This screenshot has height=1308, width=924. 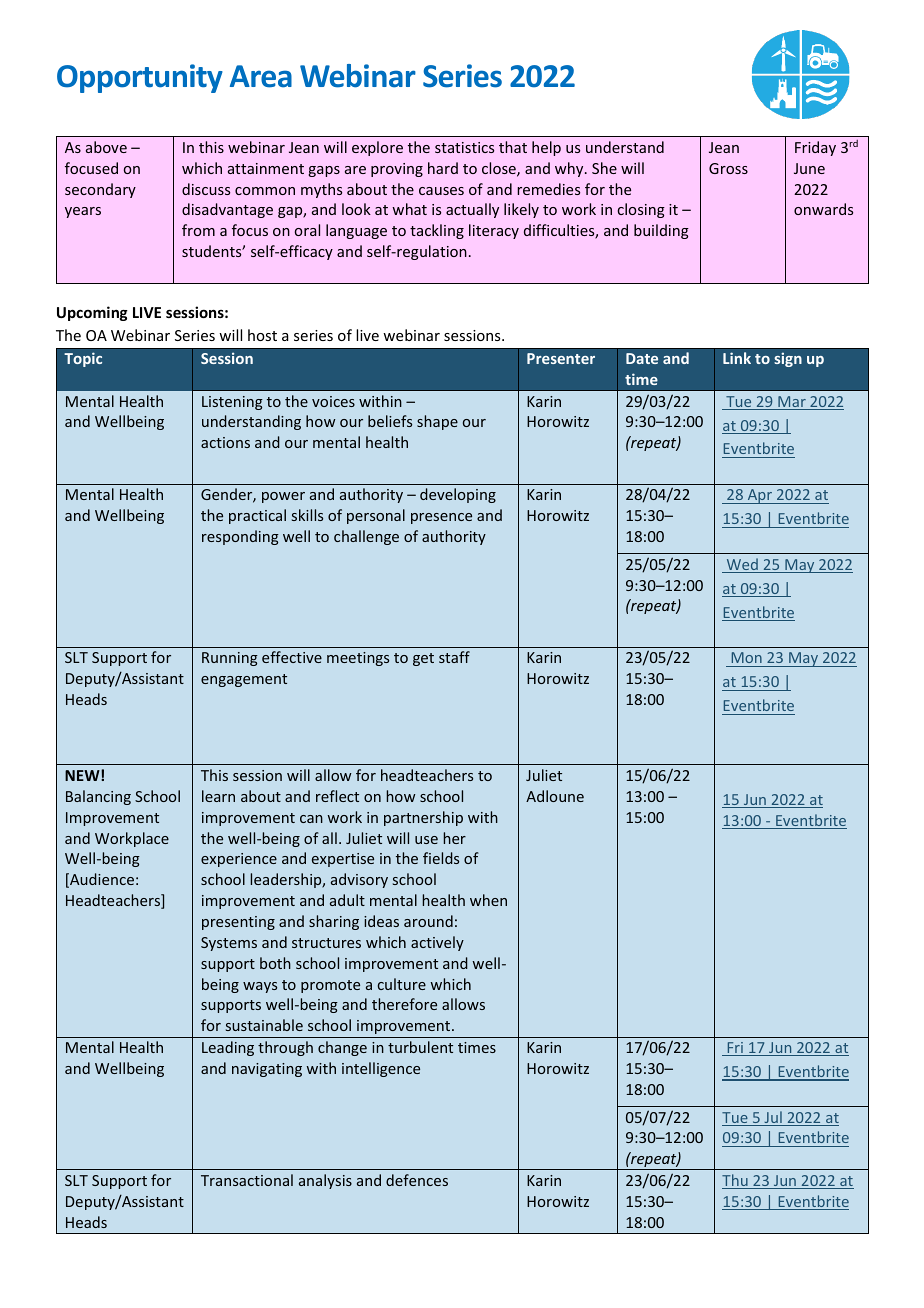 I want to click on Transactional, so click(x=247, y=1180).
